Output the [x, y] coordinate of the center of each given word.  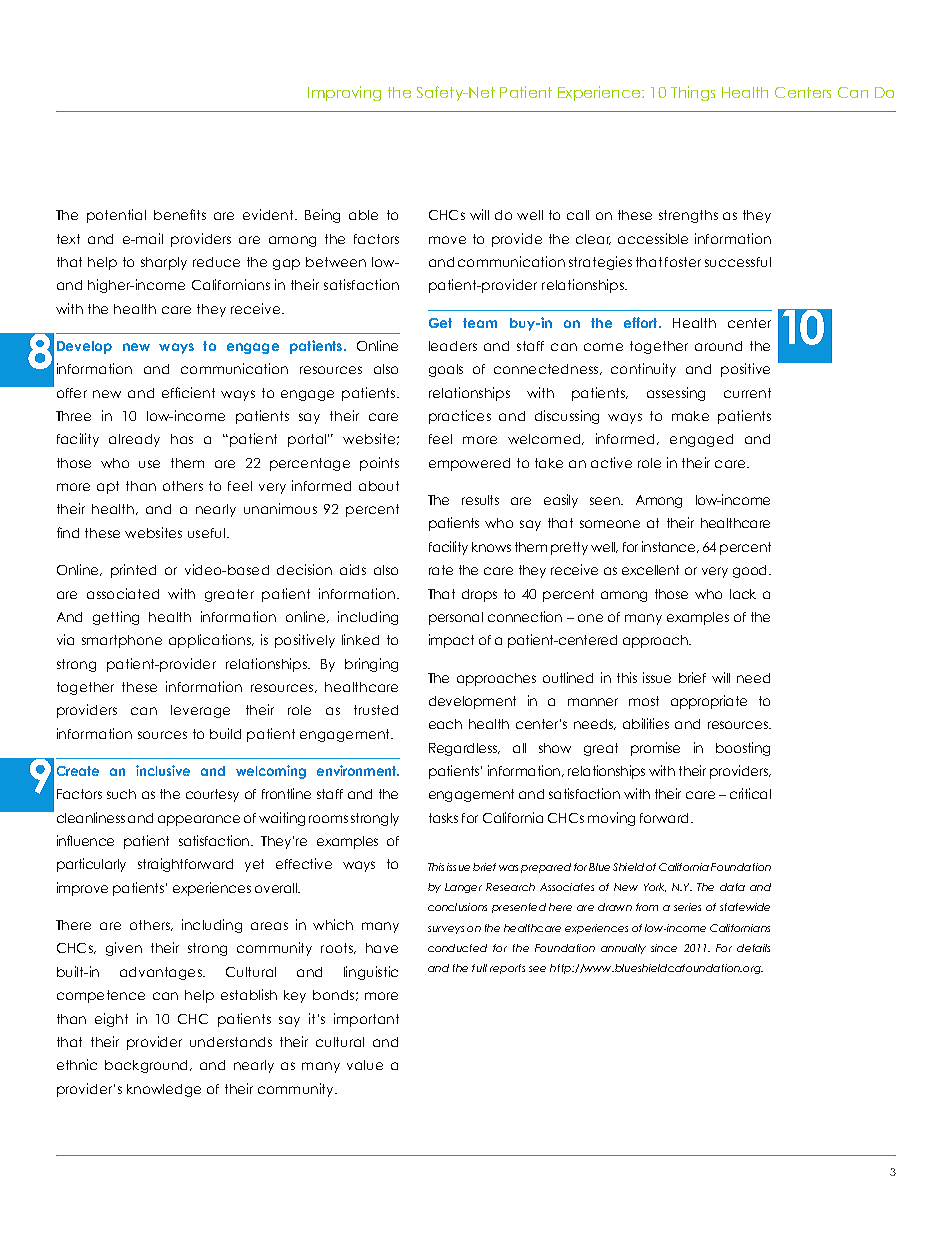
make [690, 416]
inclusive [163, 770]
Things [693, 93]
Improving [344, 93]
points [379, 464]
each [445, 724]
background [148, 1066]
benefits [180, 214]
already [134, 440]
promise [655, 749]
